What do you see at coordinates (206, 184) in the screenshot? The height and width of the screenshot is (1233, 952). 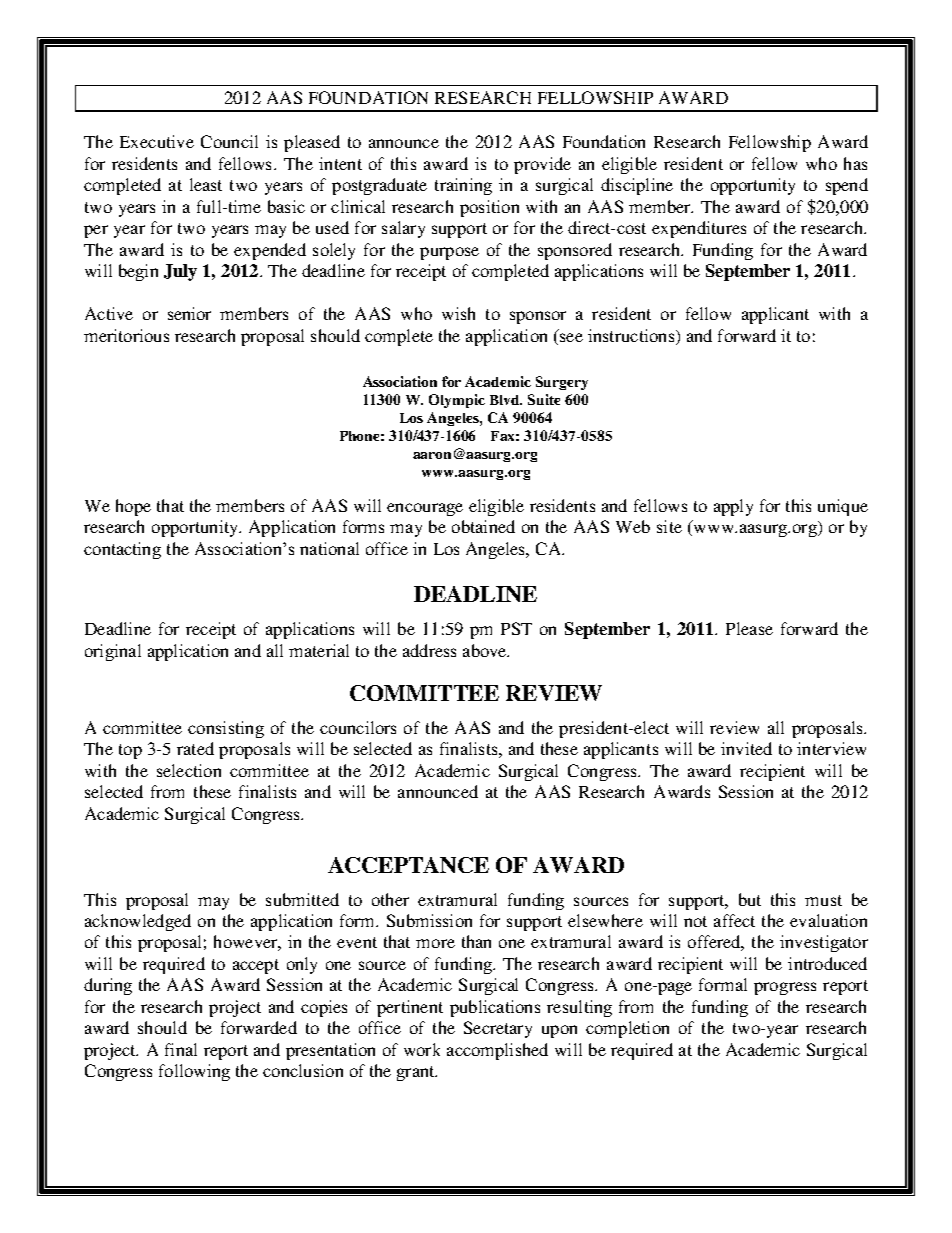 I see `least` at bounding box center [206, 184].
